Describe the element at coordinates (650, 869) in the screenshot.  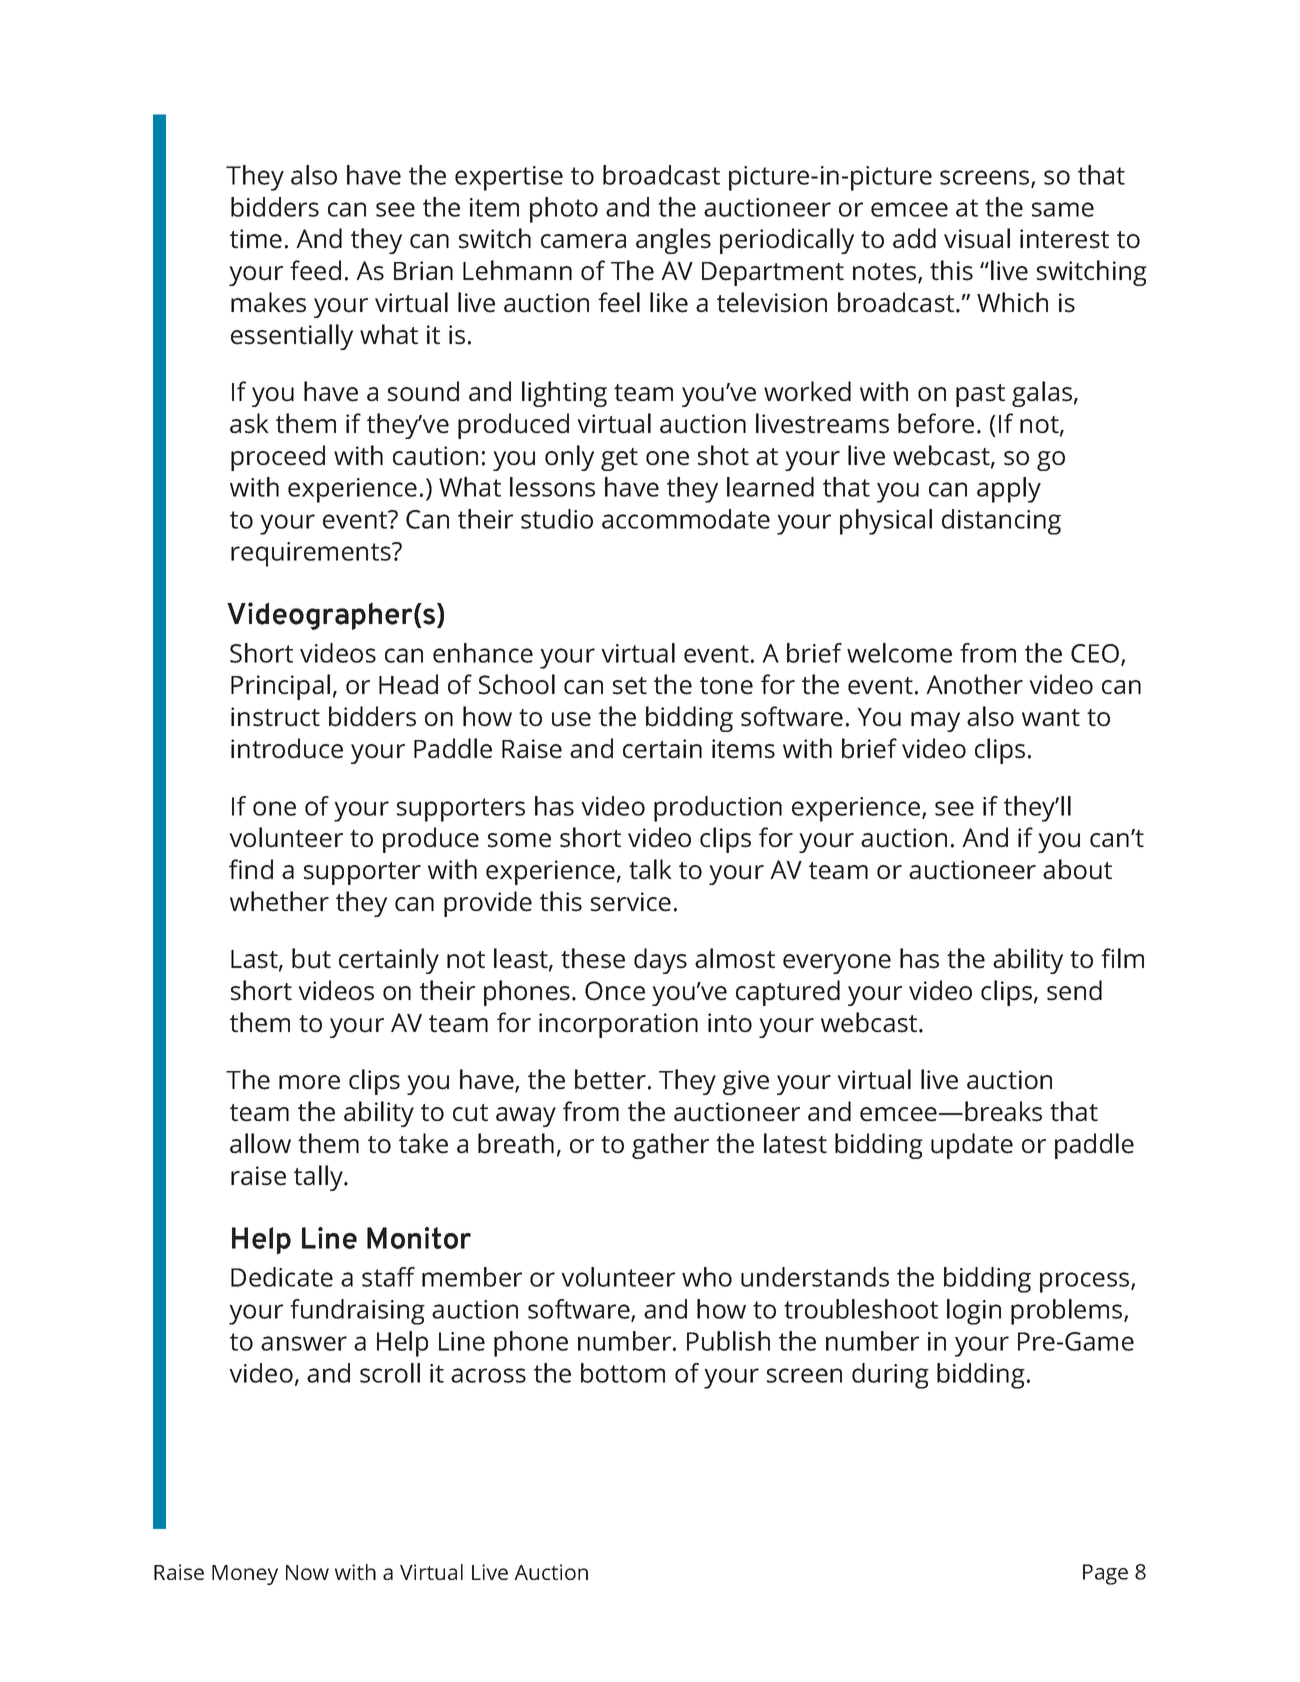
I see `talk` at that location.
